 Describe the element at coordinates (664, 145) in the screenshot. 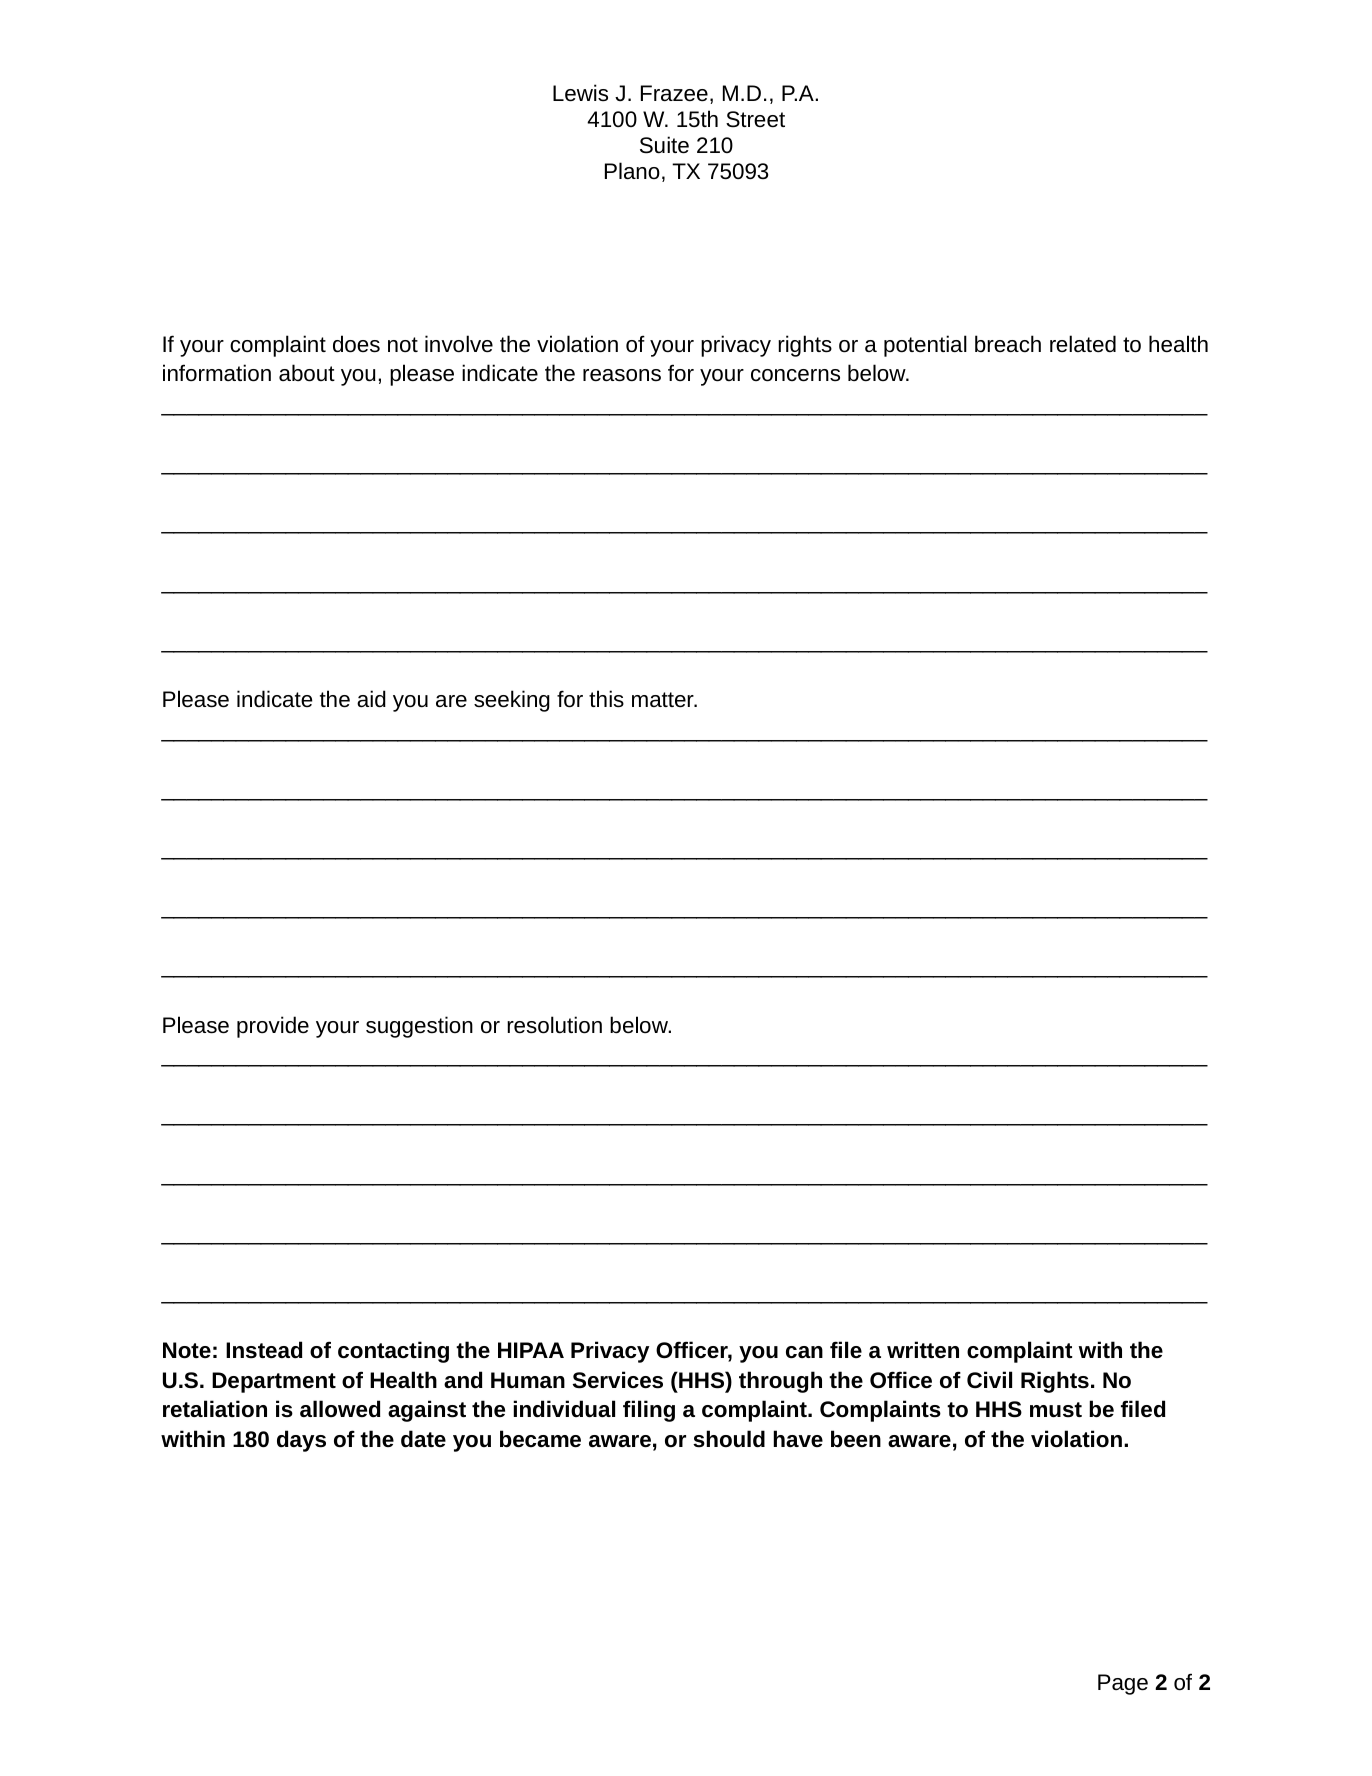

I see `Suite` at that location.
